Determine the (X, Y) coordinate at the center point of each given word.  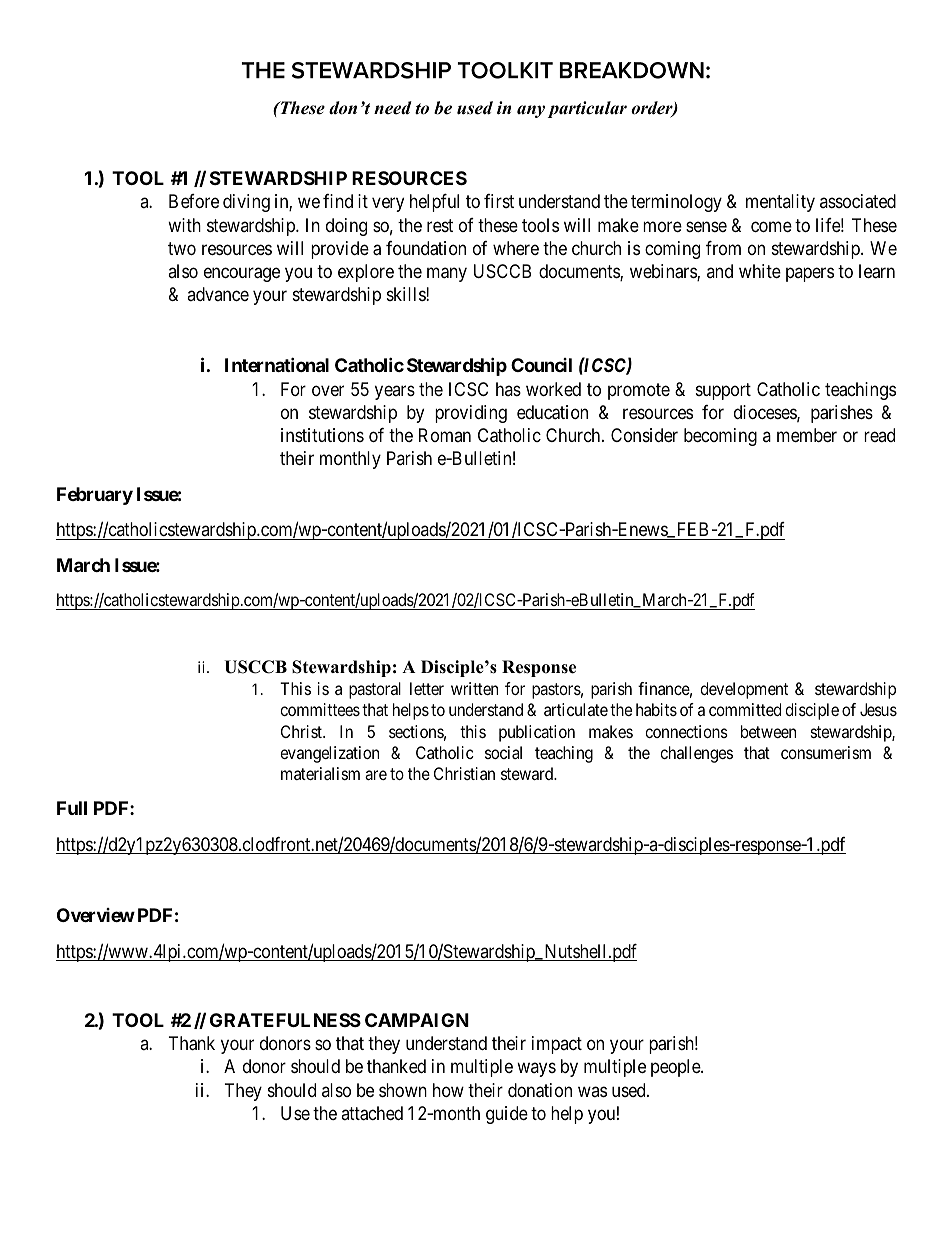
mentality (780, 203)
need (393, 108)
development (744, 690)
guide (507, 1115)
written (474, 688)
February (95, 496)
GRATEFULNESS (285, 1020)
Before (194, 201)
